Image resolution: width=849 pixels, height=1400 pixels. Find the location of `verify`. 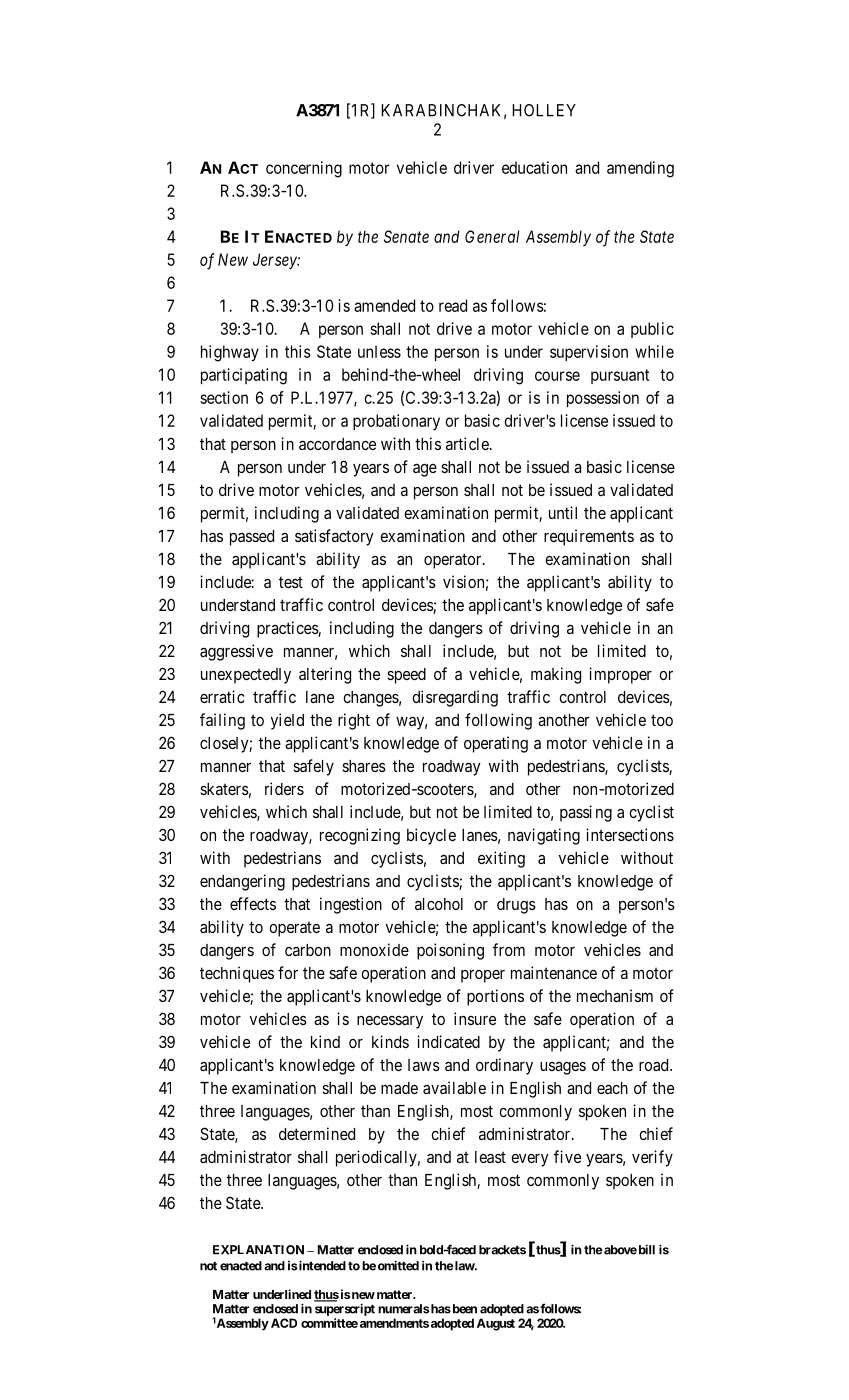

verify is located at coordinates (652, 1158).
